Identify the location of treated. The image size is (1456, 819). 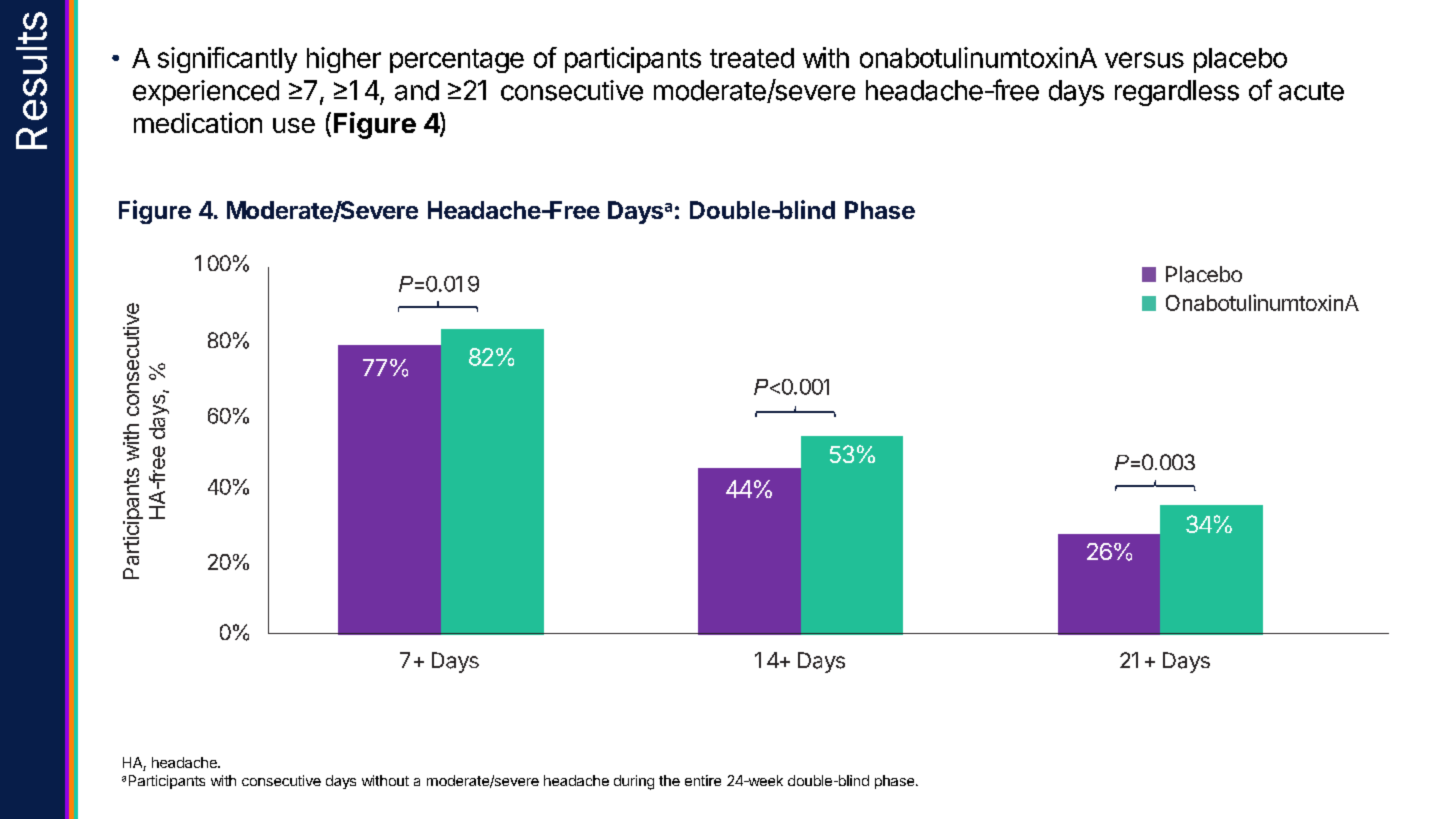
(752, 58).
